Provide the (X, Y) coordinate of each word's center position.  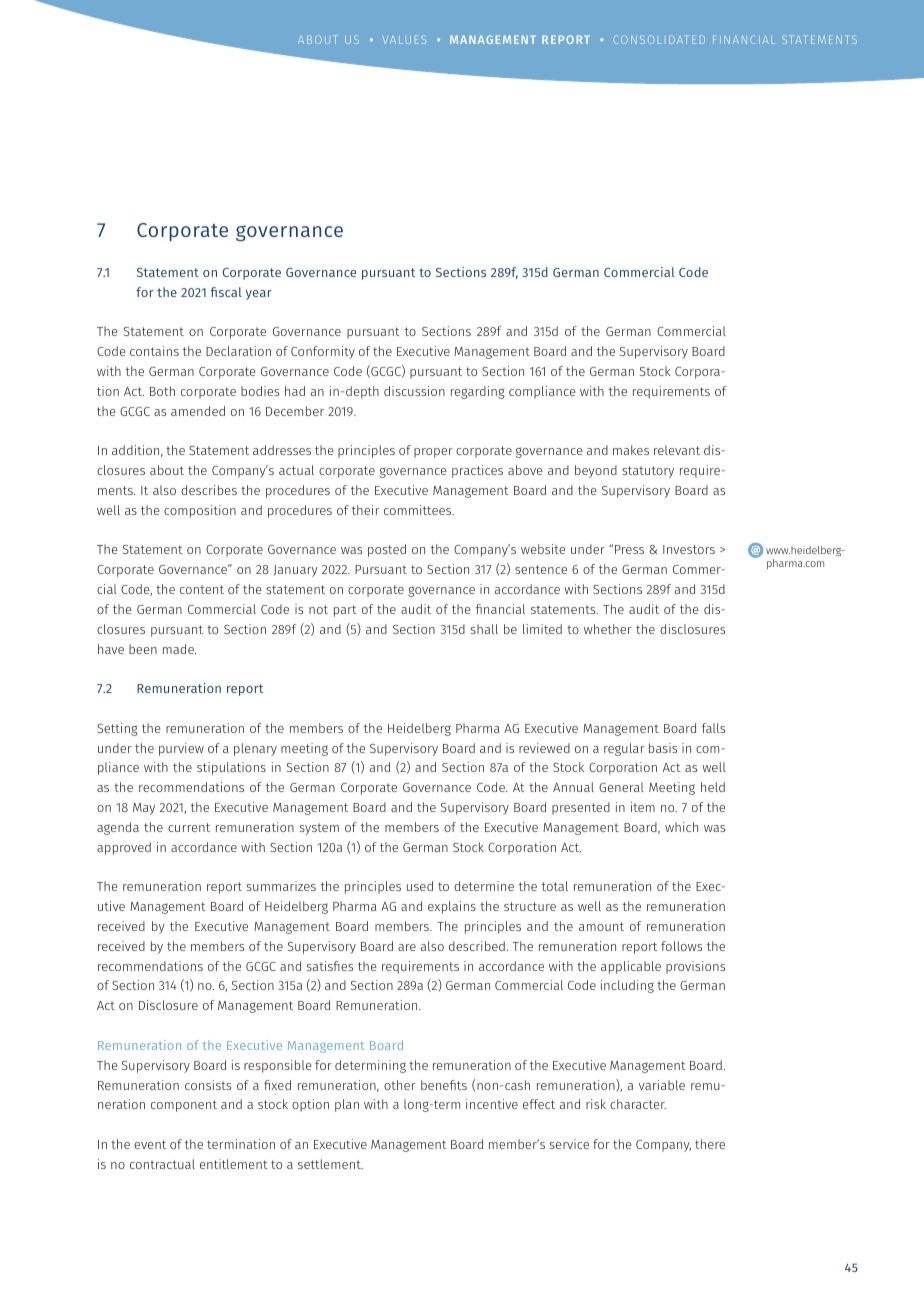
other (399, 1085)
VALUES (404, 39)
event (150, 1144)
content (202, 589)
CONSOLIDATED (659, 39)
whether (608, 629)
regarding (478, 392)
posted (387, 550)
